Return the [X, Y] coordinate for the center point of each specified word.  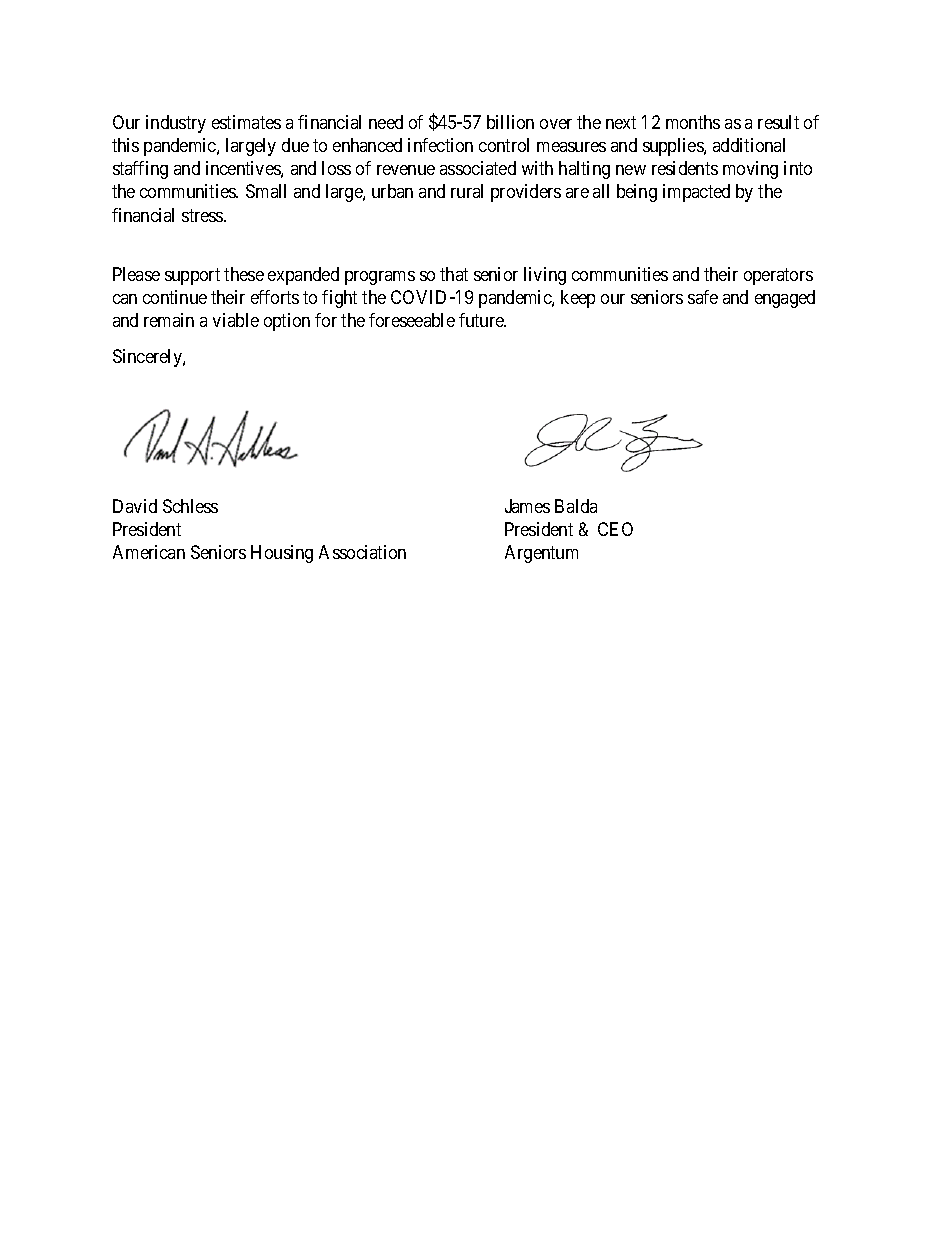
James [527, 506]
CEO [615, 529]
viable [236, 320]
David [135, 506]
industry [176, 124]
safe [703, 297]
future [482, 320]
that [454, 274]
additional [749, 145]
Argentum [541, 554]
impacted [696, 193]
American [149, 552]
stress [203, 215]
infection [440, 145]
